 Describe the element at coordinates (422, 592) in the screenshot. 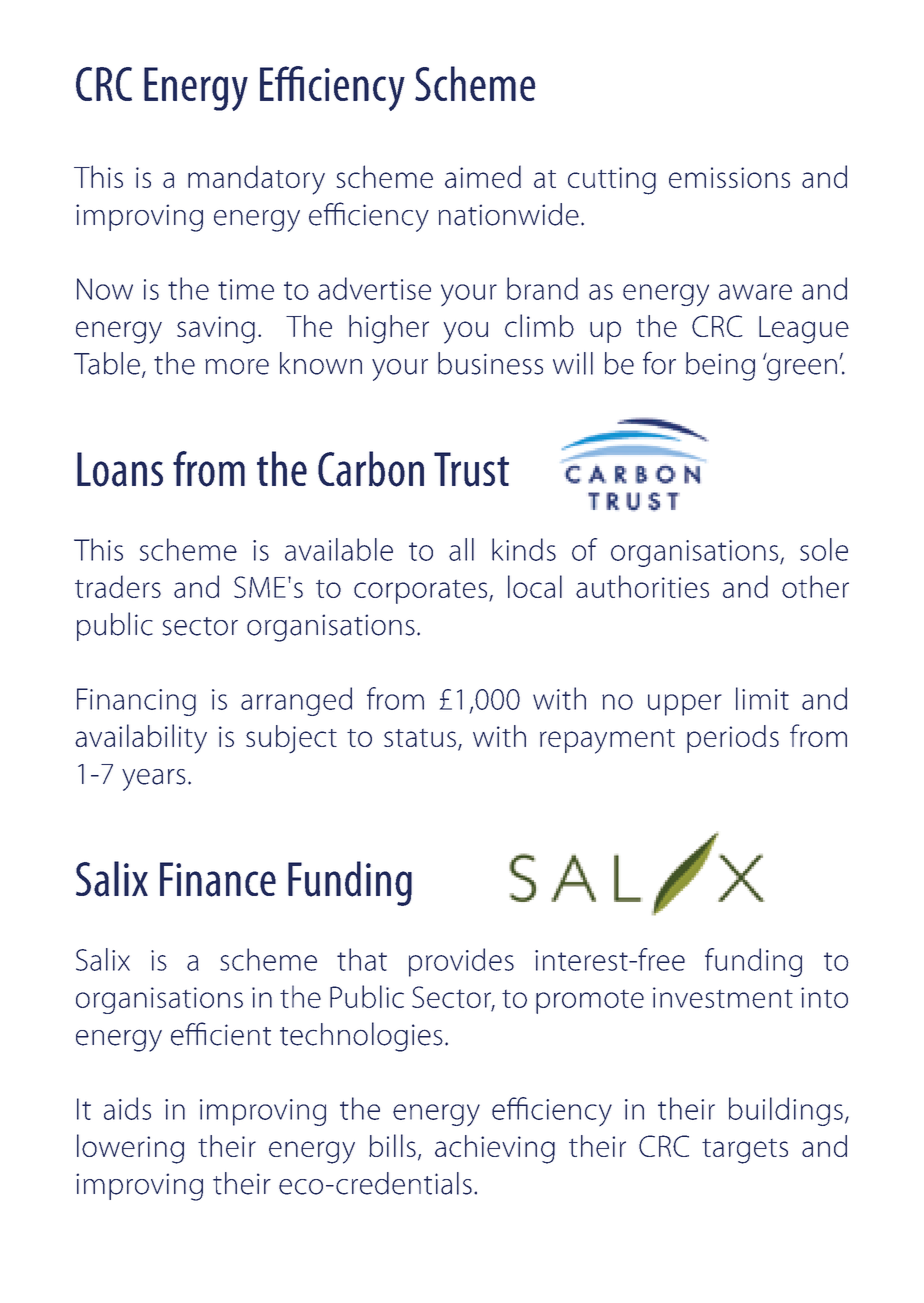

I see `corporates` at that location.
